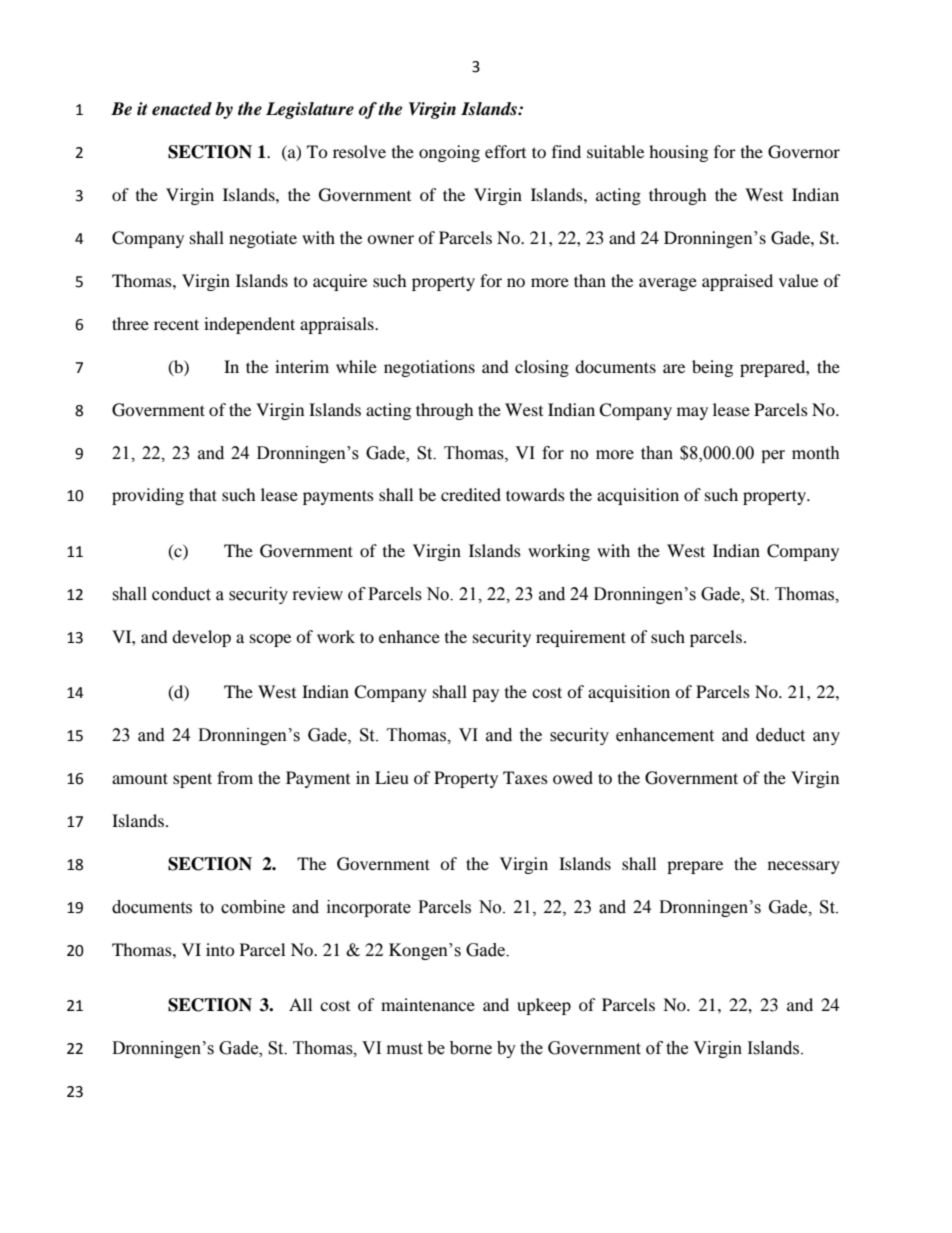 The width and height of the image is (952, 1233). Describe the element at coordinates (182, 109) in the image. I see `enacted` at that location.
